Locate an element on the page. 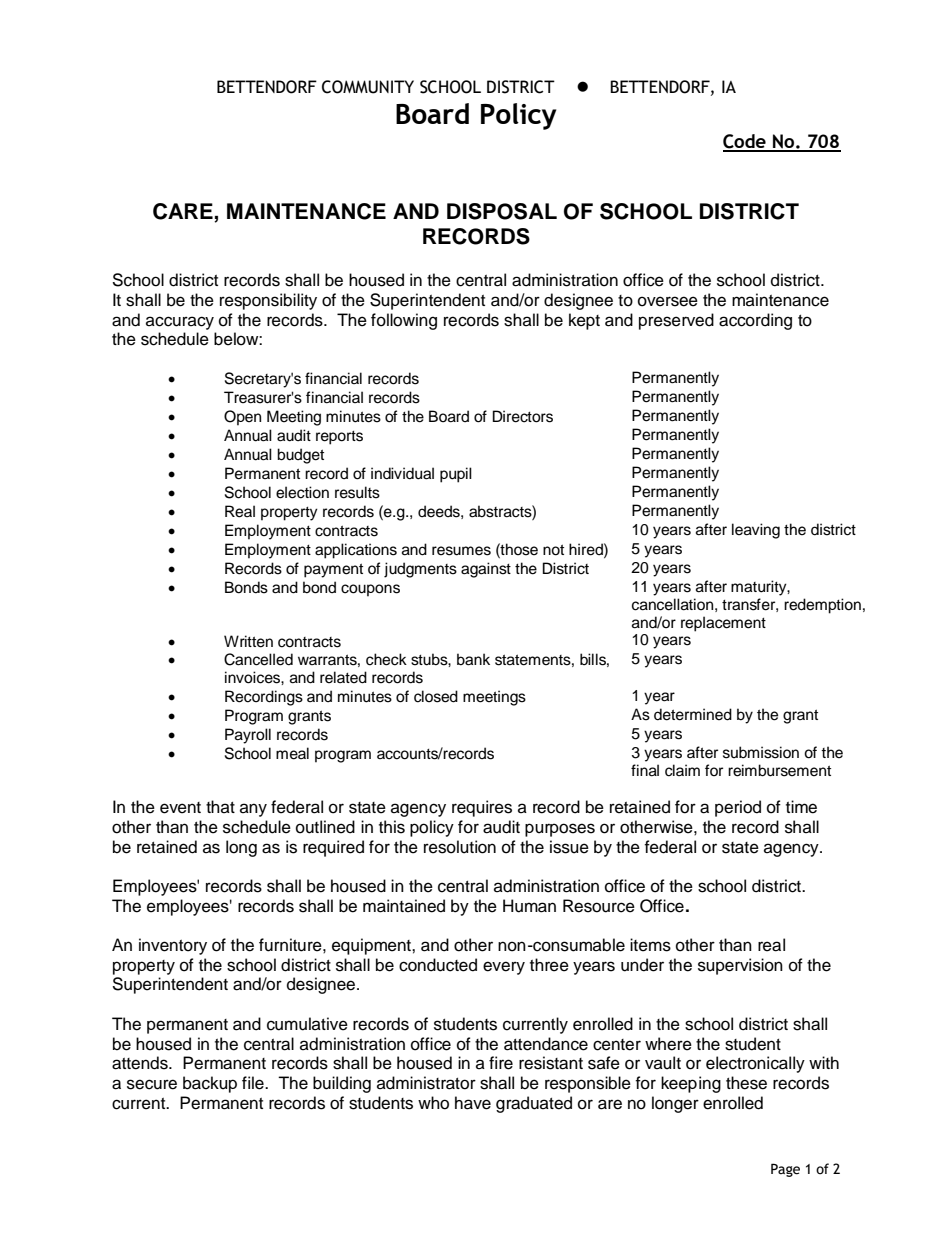 This document has width=952, height=1233. CARE is located at coordinates (184, 212).
